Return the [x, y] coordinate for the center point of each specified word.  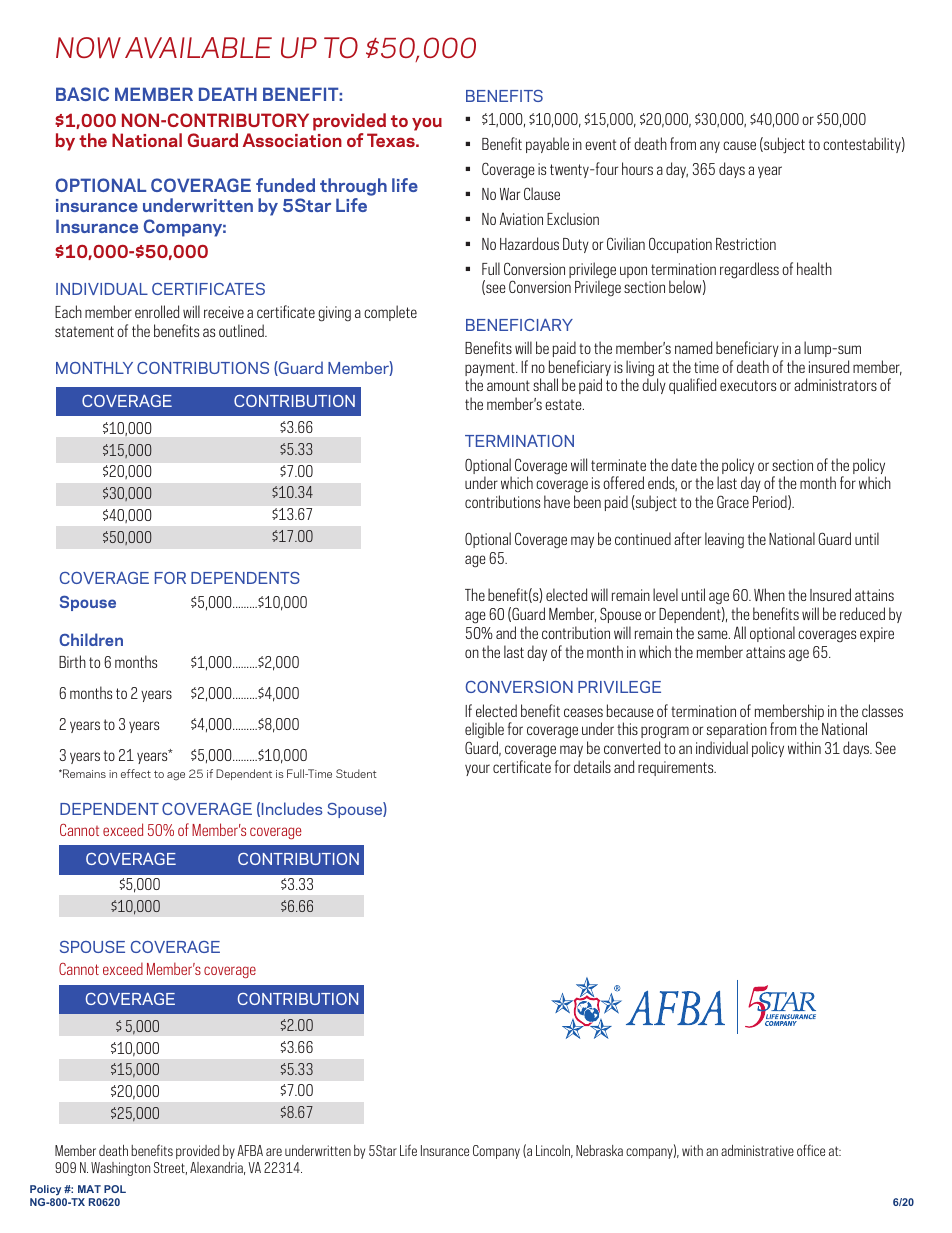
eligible [484, 732]
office [811, 1150]
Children [91, 639]
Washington [120, 1169]
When [769, 594]
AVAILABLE [198, 47]
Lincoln [554, 1151]
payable [547, 145]
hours [637, 168]
